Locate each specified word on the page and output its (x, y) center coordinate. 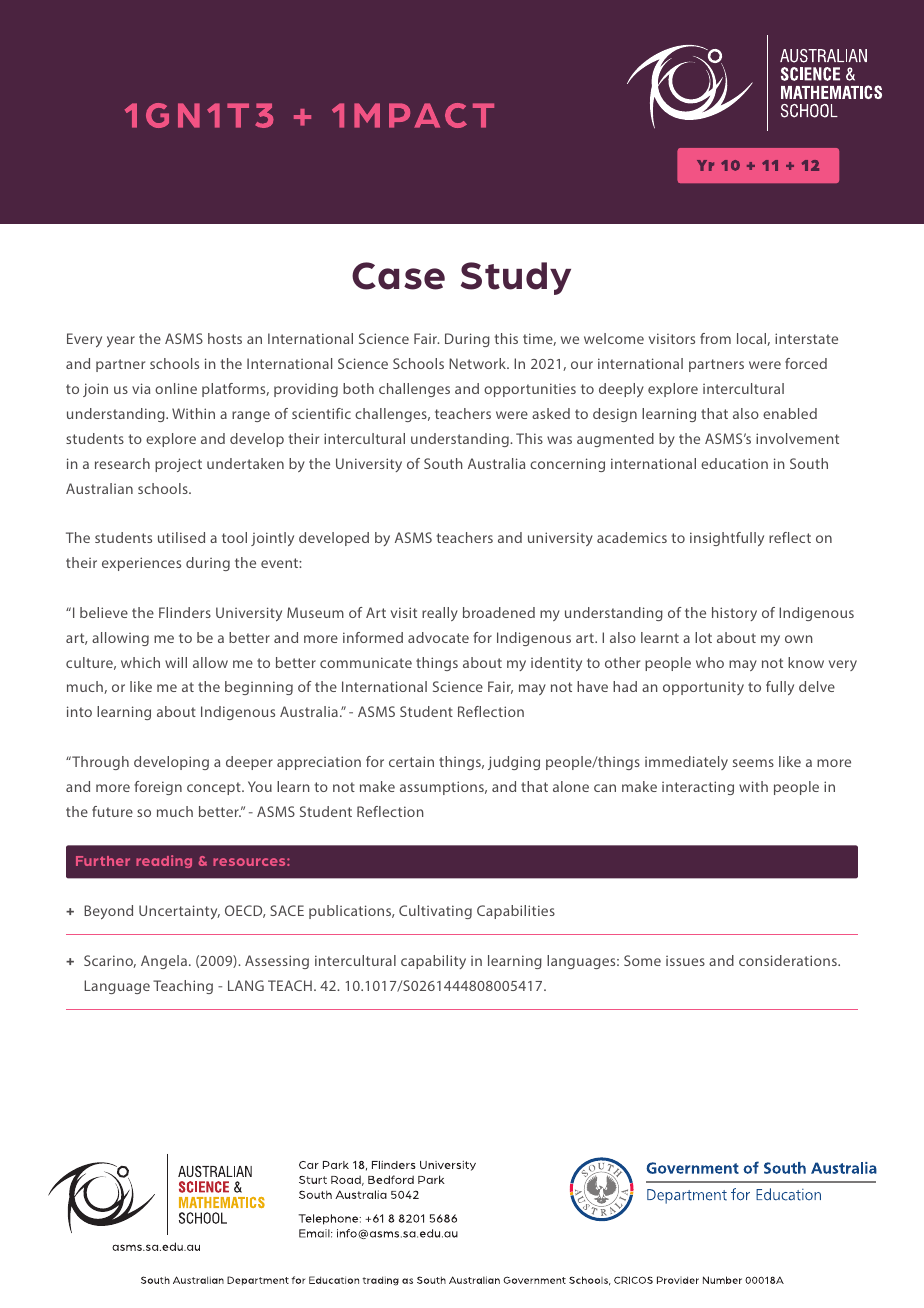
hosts (225, 338)
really (440, 614)
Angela (164, 962)
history (734, 614)
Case (398, 276)
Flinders (185, 612)
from (715, 338)
